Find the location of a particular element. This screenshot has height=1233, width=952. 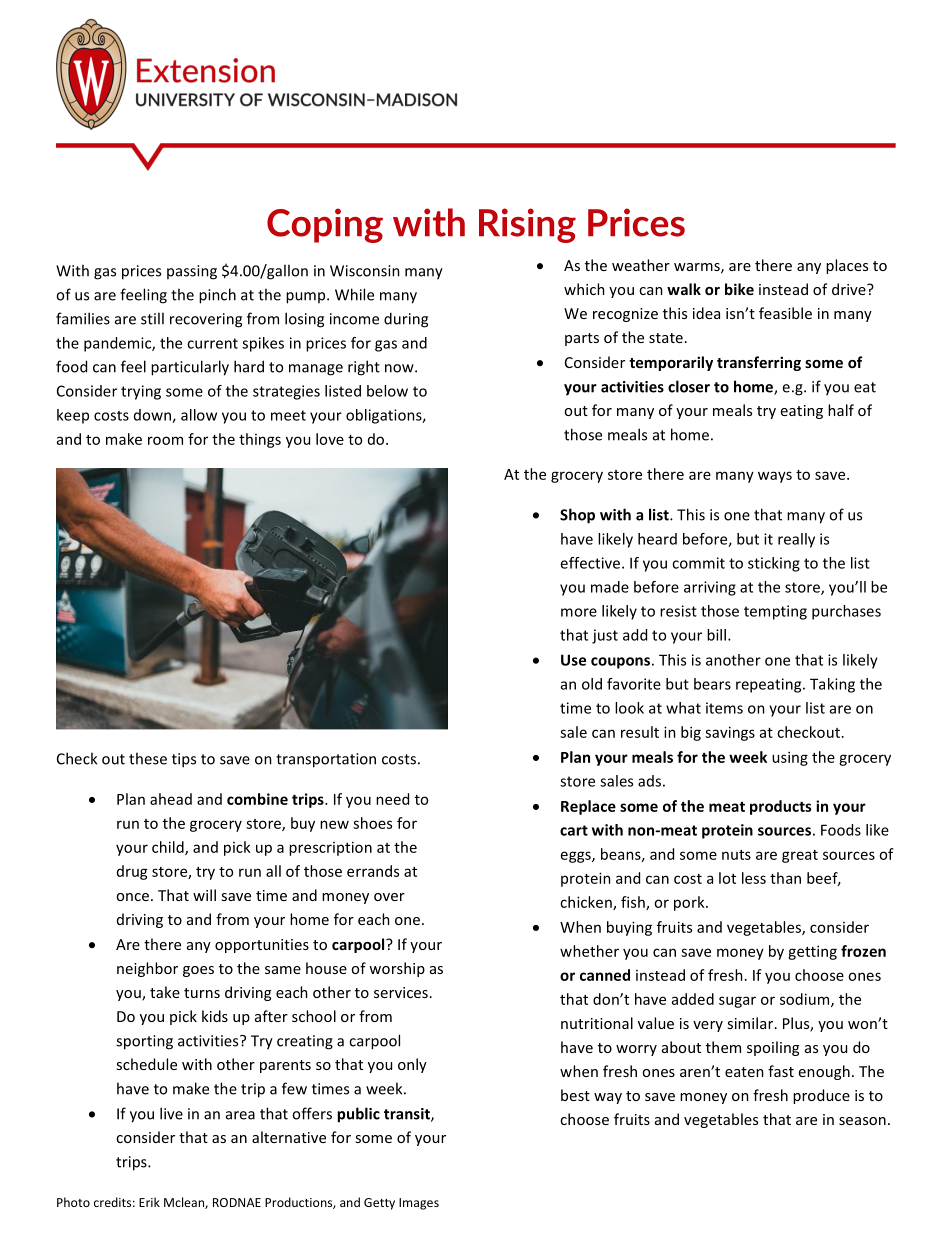

Images is located at coordinates (419, 1204).
